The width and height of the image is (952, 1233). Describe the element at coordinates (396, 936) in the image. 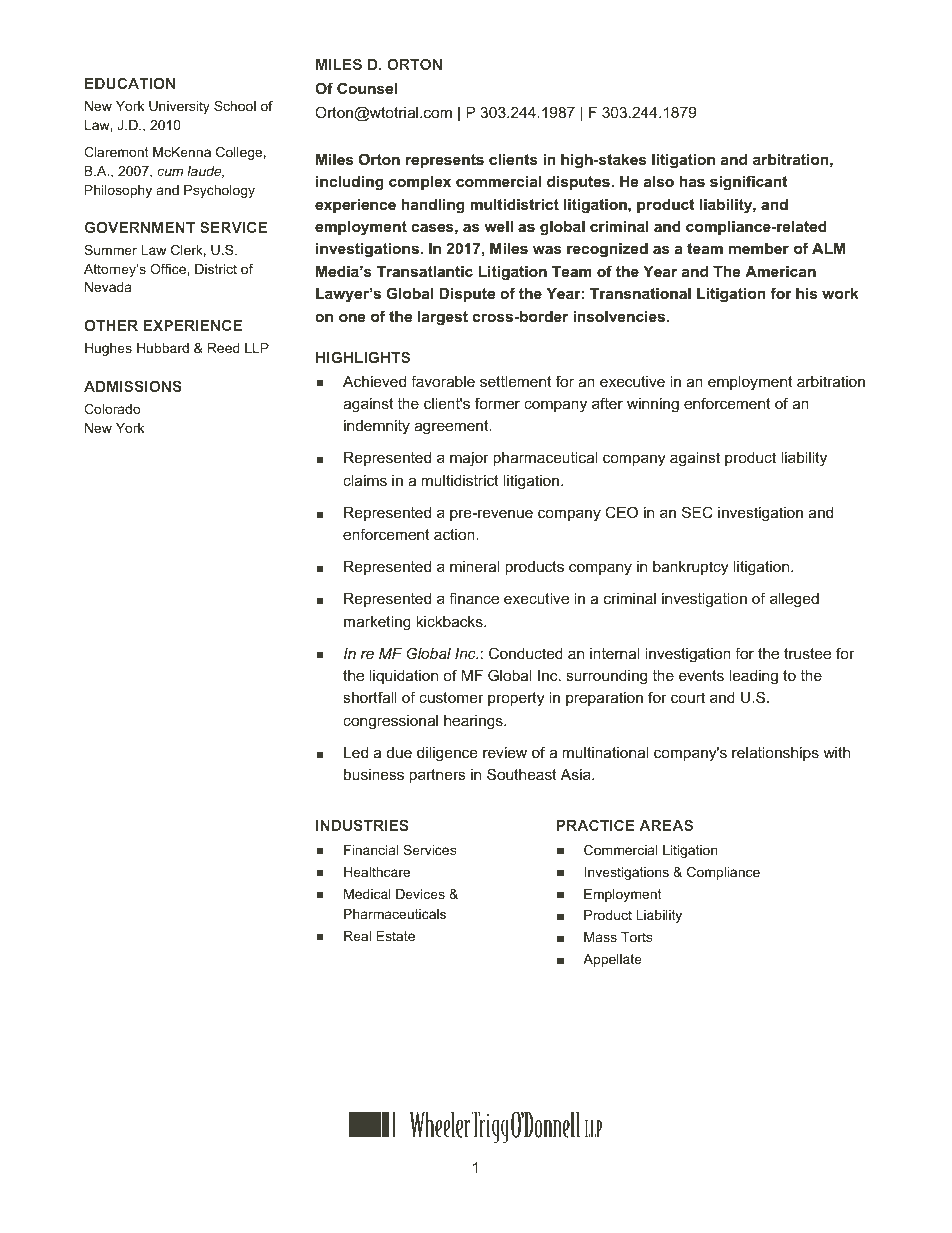

I see `Estate` at that location.
